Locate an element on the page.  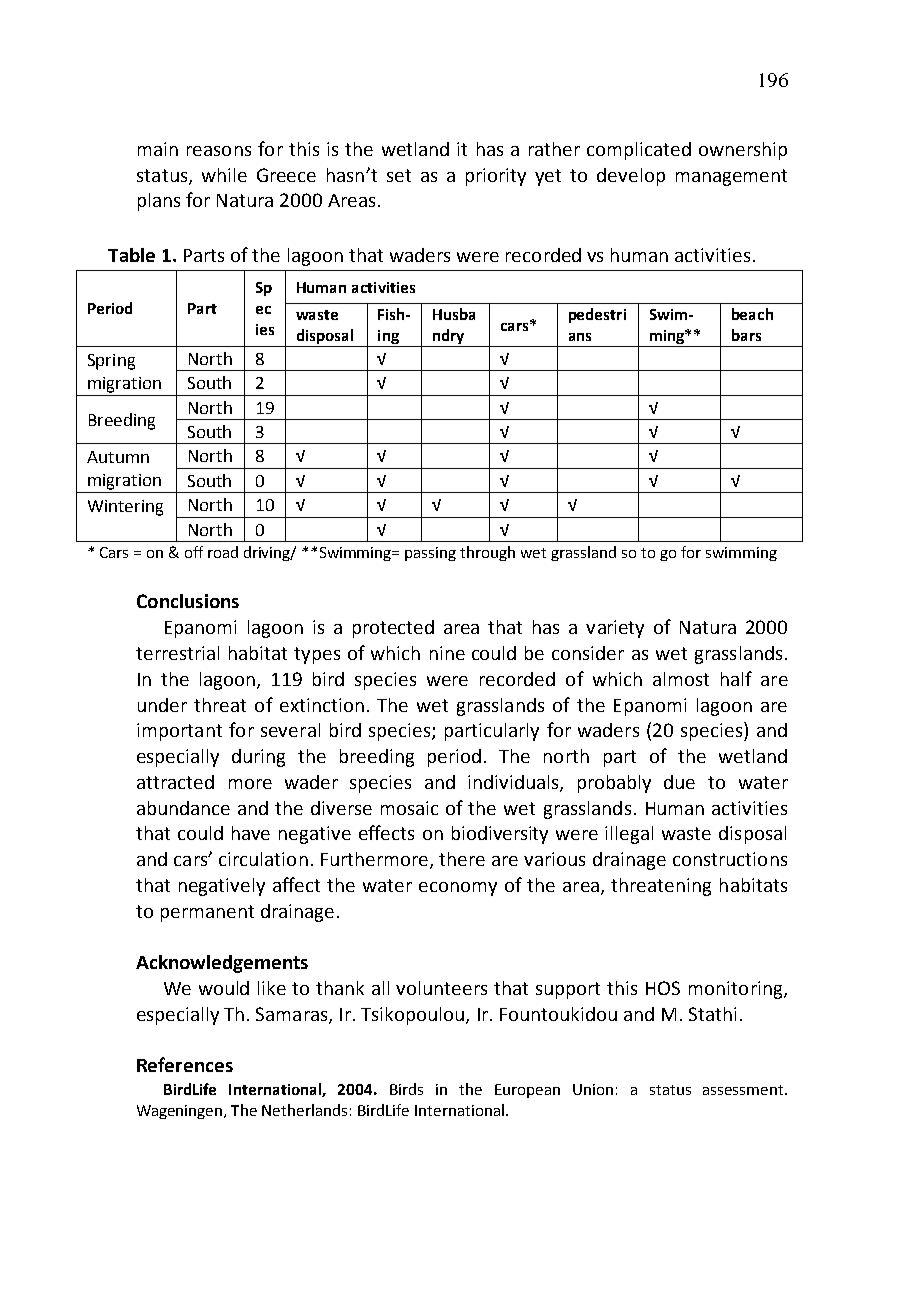
due is located at coordinates (679, 782).
